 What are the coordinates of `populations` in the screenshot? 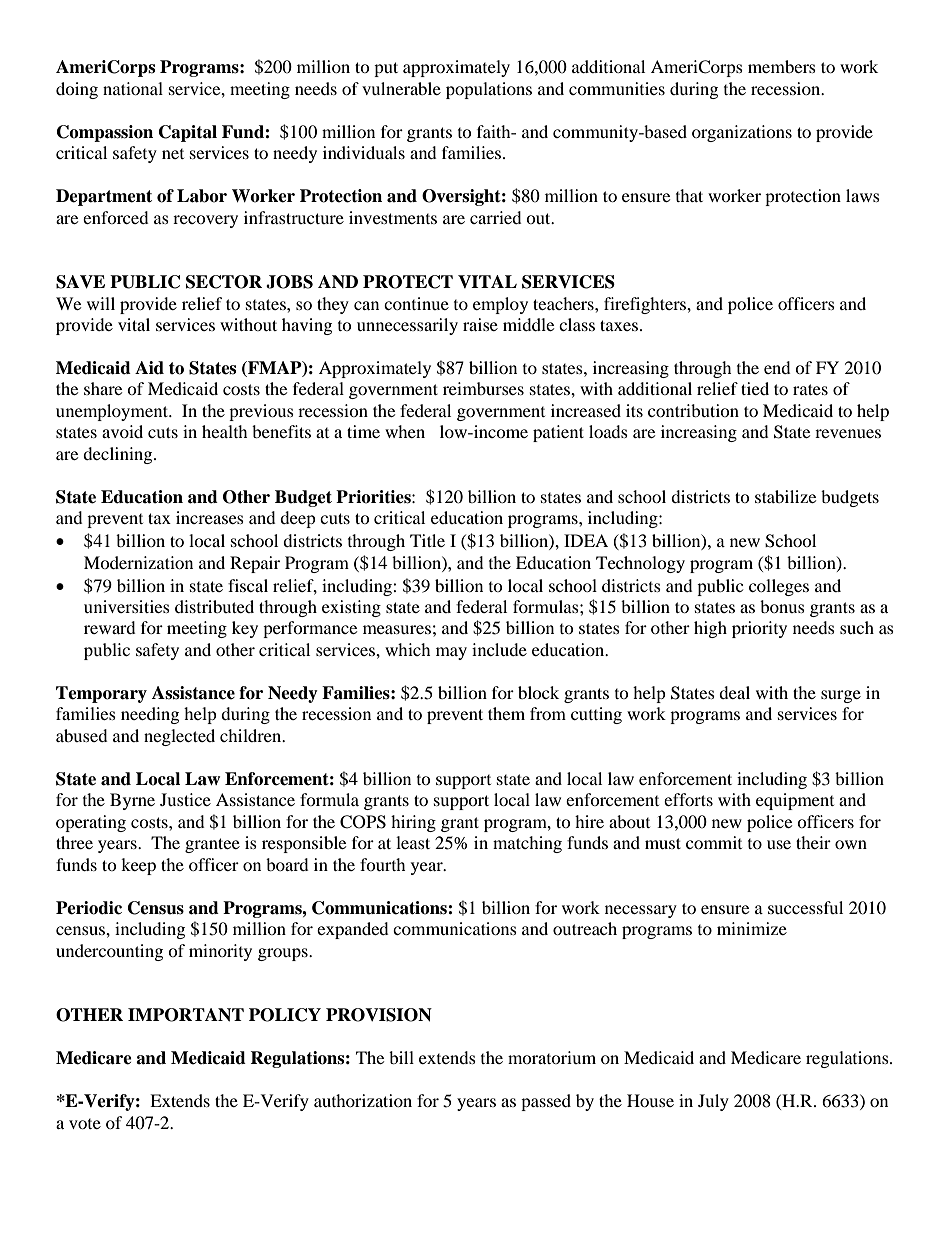 It's located at (489, 90).
